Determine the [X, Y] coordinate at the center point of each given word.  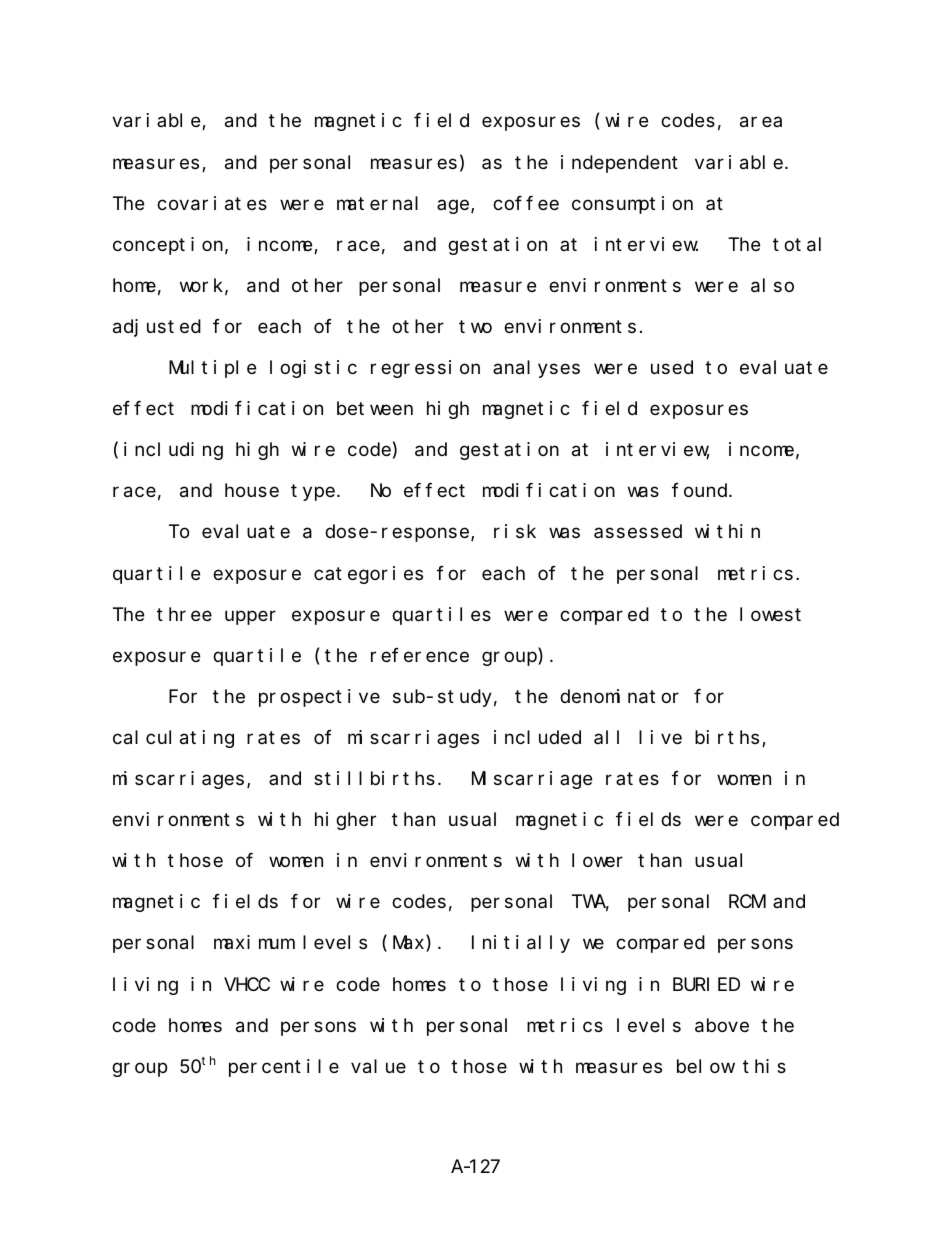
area [761, 122]
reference [420, 655]
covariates [212, 203]
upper [250, 617]
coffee [526, 203]
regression [425, 369]
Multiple [212, 369]
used [672, 367]
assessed [638, 531]
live [660, 737]
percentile [284, 1068]
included [537, 737]
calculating [173, 739]
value [378, 1066]
